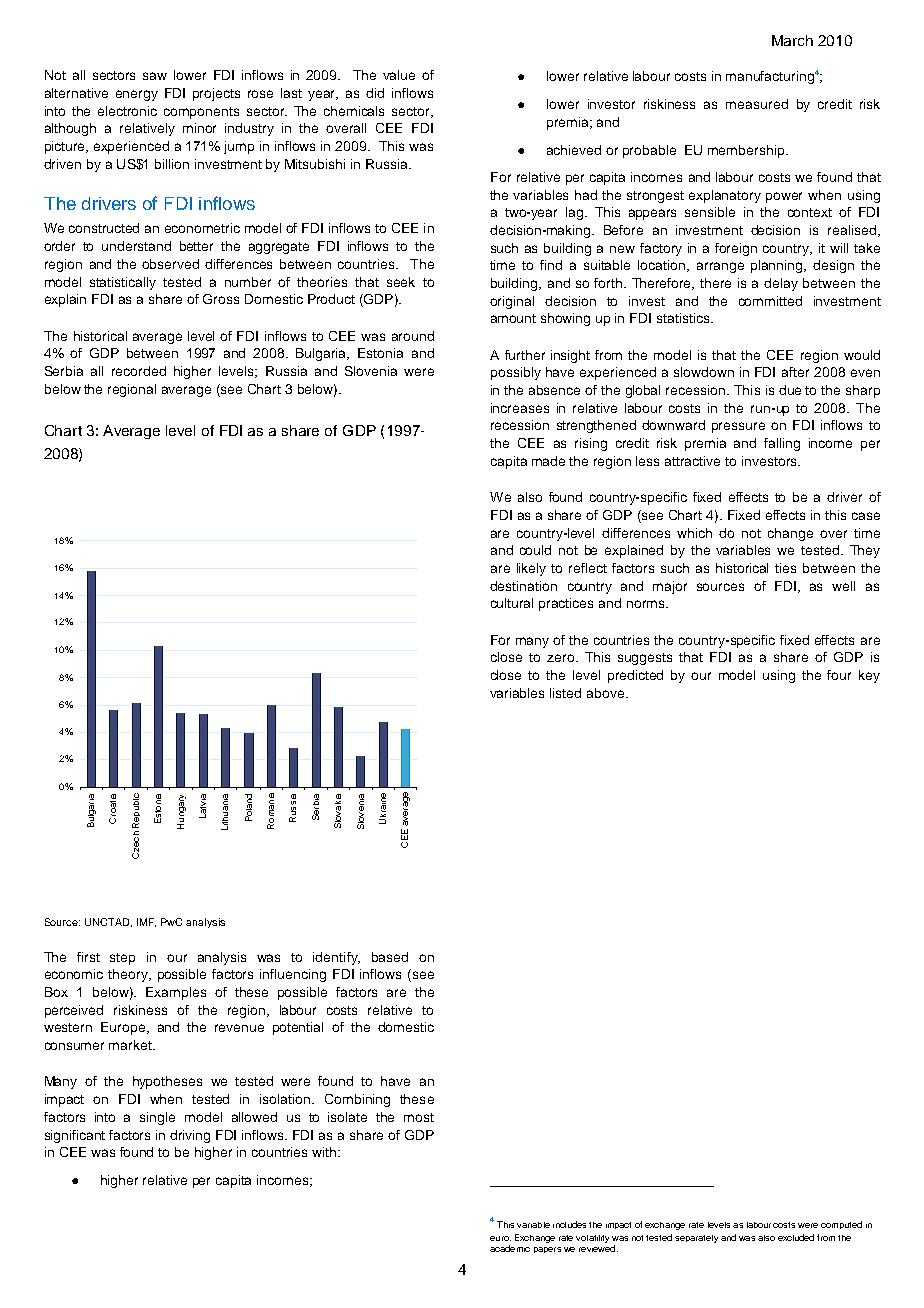 This page has height=1308, width=924. I want to click on based, so click(390, 957).
